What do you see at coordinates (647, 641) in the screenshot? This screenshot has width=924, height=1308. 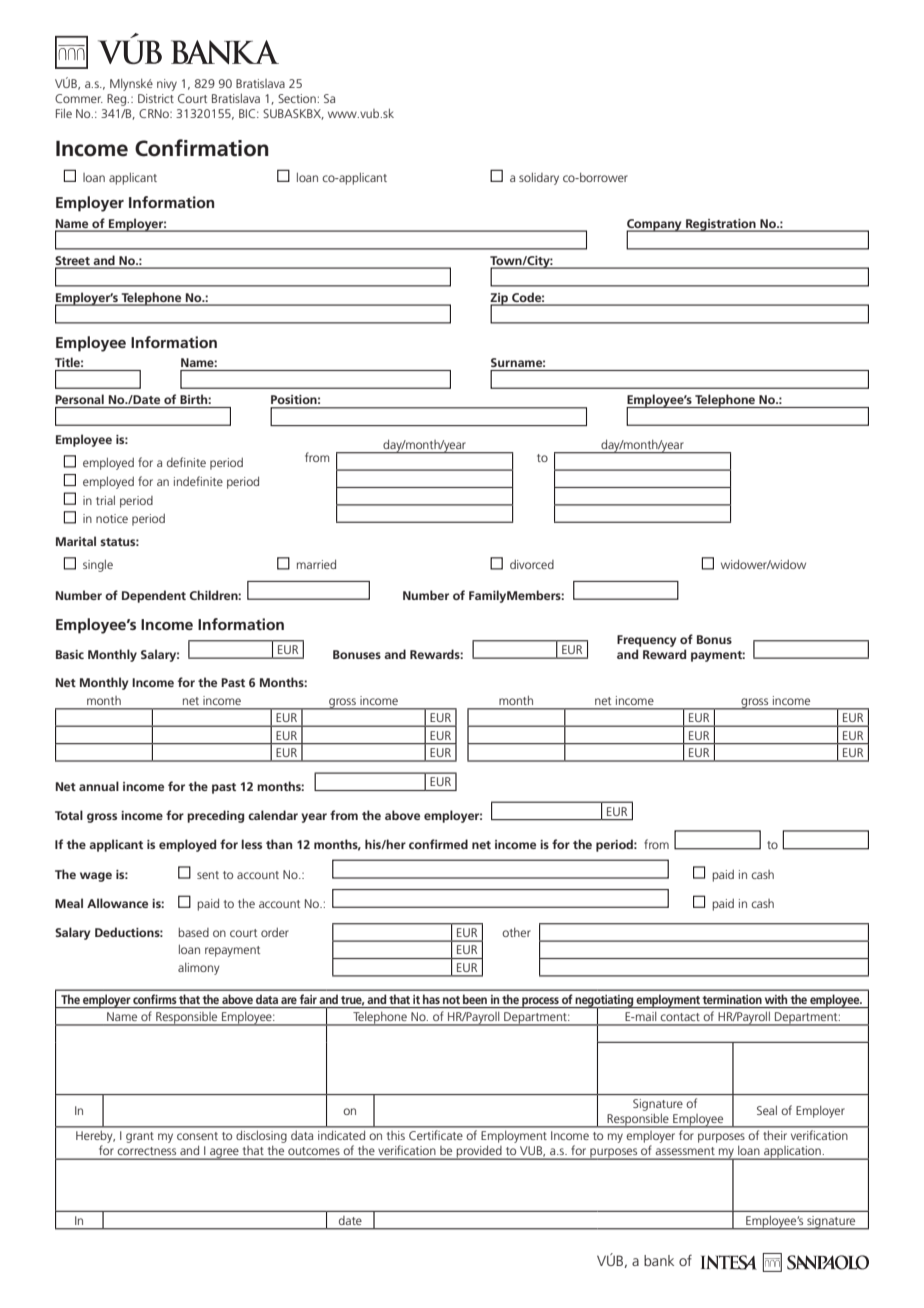 I see `Frequency` at bounding box center [647, 641].
